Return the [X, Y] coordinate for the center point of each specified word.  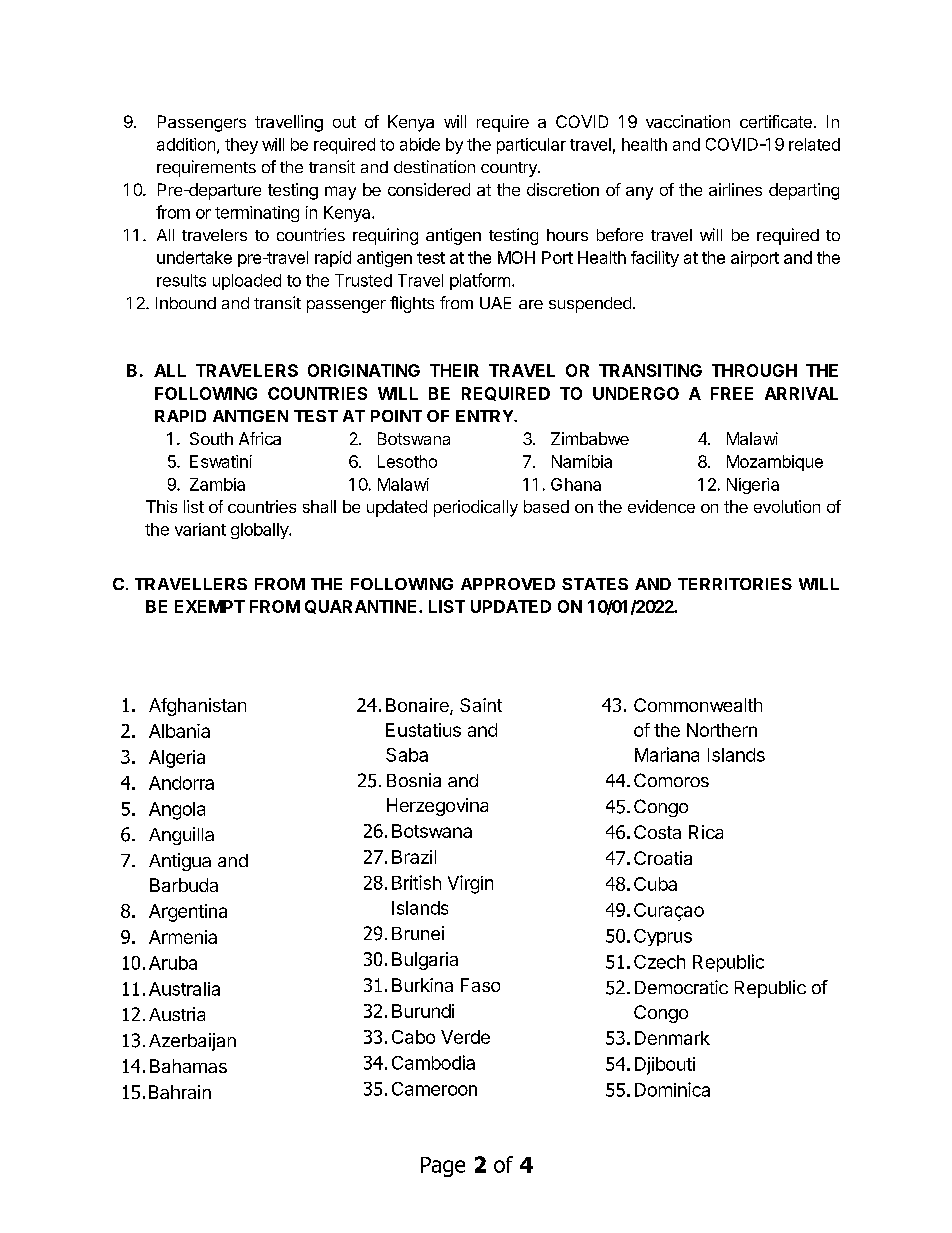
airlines [735, 189]
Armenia [183, 937]
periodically [476, 508]
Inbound [186, 303]
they [241, 146]
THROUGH [754, 370]
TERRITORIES [735, 584]
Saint [481, 705]
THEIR [454, 370]
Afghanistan [197, 707]
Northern [722, 730]
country [510, 169]
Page [443, 1167]
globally [260, 531]
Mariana [667, 754]
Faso [480, 985]
